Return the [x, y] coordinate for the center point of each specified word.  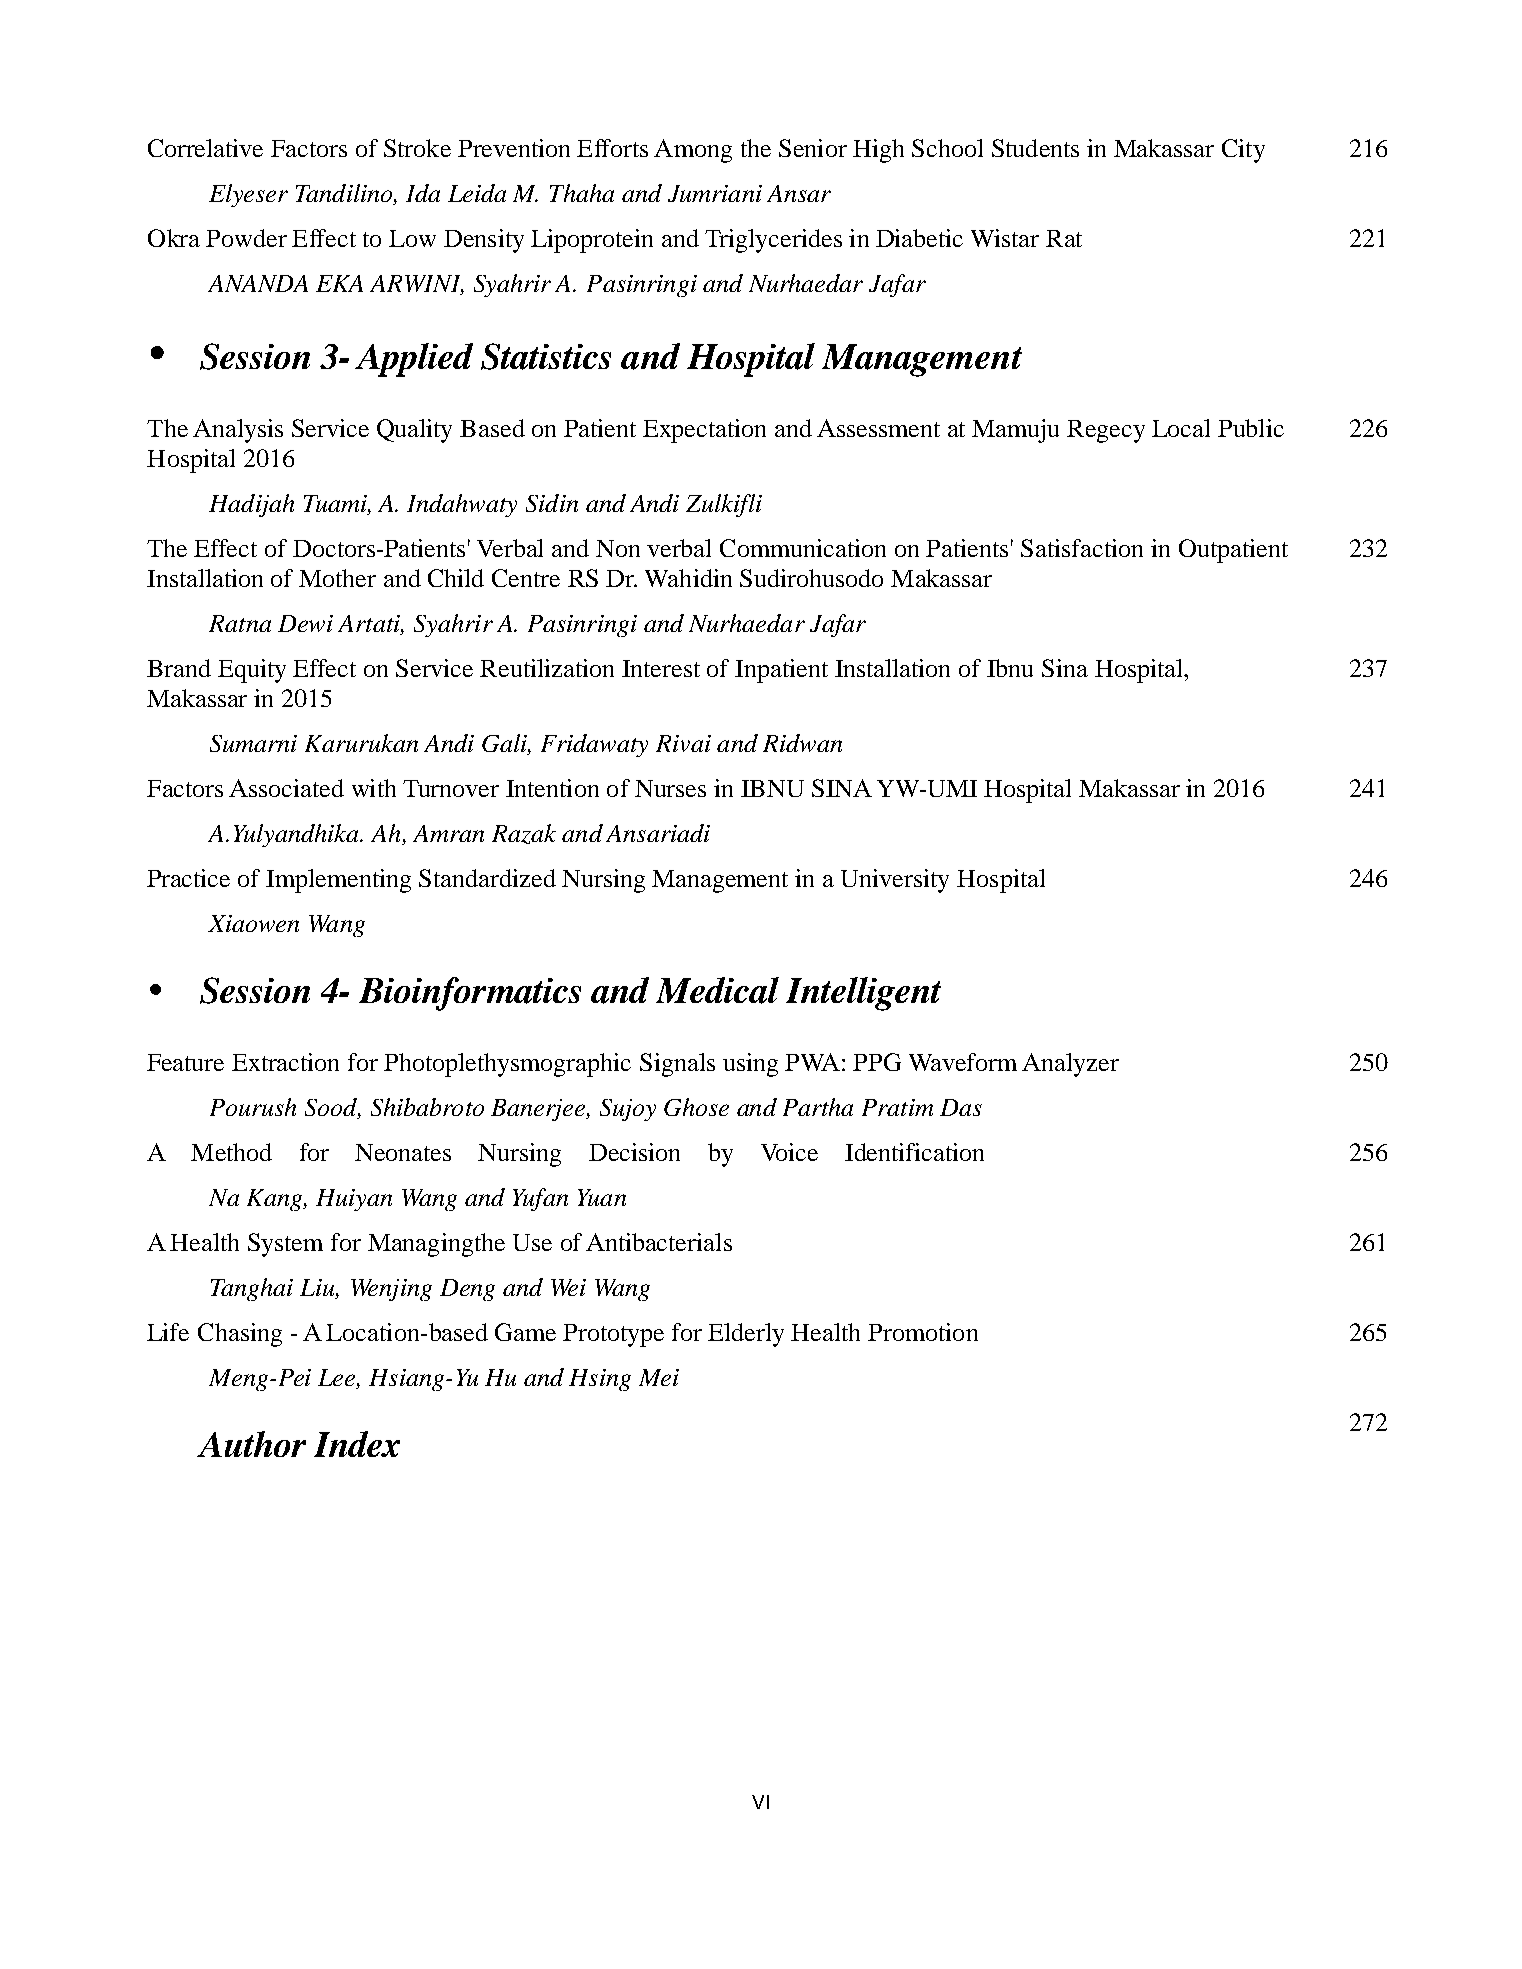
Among [693, 151]
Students [1035, 148]
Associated [286, 788]
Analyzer [1070, 1065]
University [895, 881]
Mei [659, 1377]
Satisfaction [1082, 548]
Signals [677, 1065]
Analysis [238, 431]
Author [251, 1444]
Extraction [285, 1062]
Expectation [704, 431]
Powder [246, 238]
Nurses [670, 788]
